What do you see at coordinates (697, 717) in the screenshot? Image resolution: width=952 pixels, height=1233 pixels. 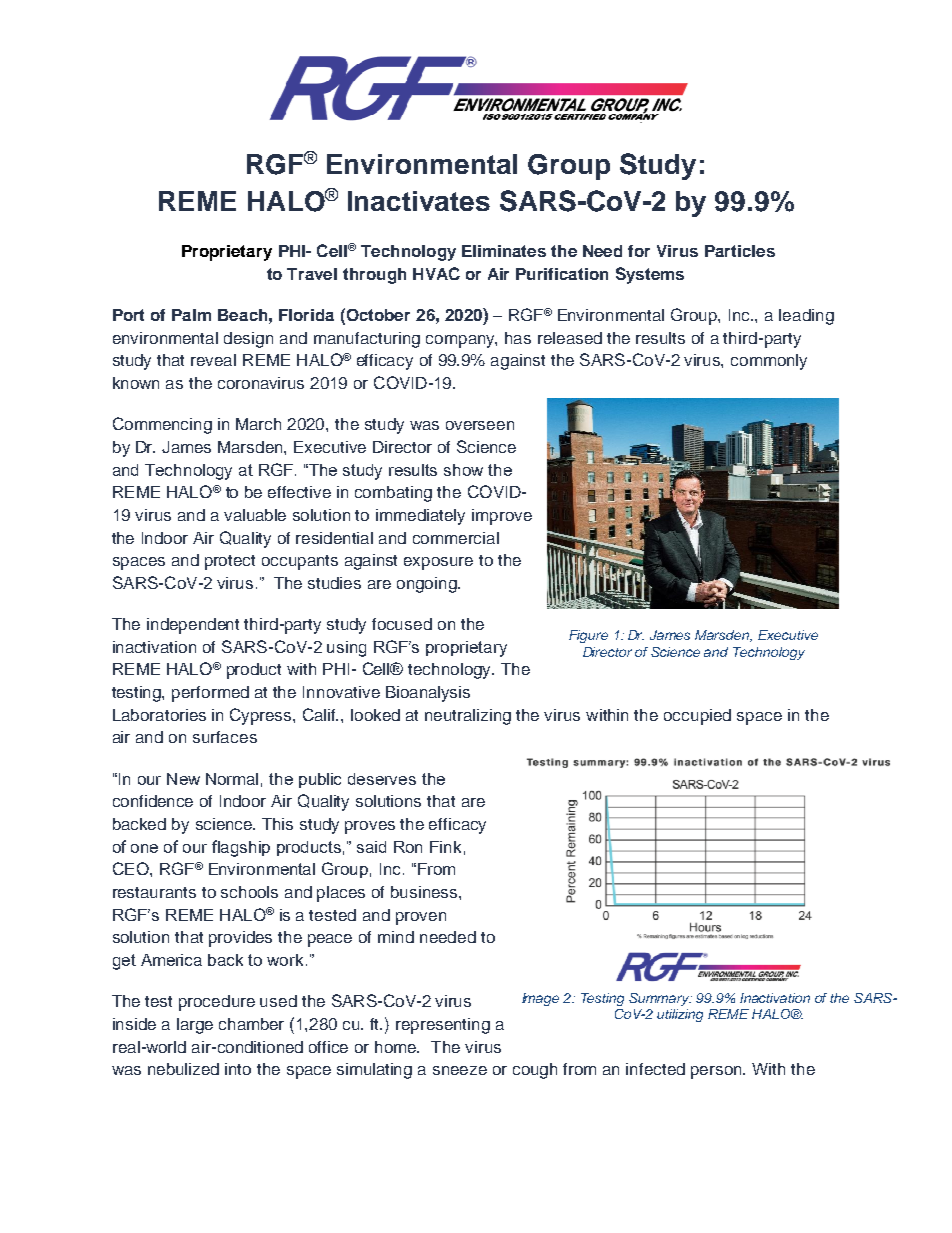 I see `occupied` at bounding box center [697, 717].
